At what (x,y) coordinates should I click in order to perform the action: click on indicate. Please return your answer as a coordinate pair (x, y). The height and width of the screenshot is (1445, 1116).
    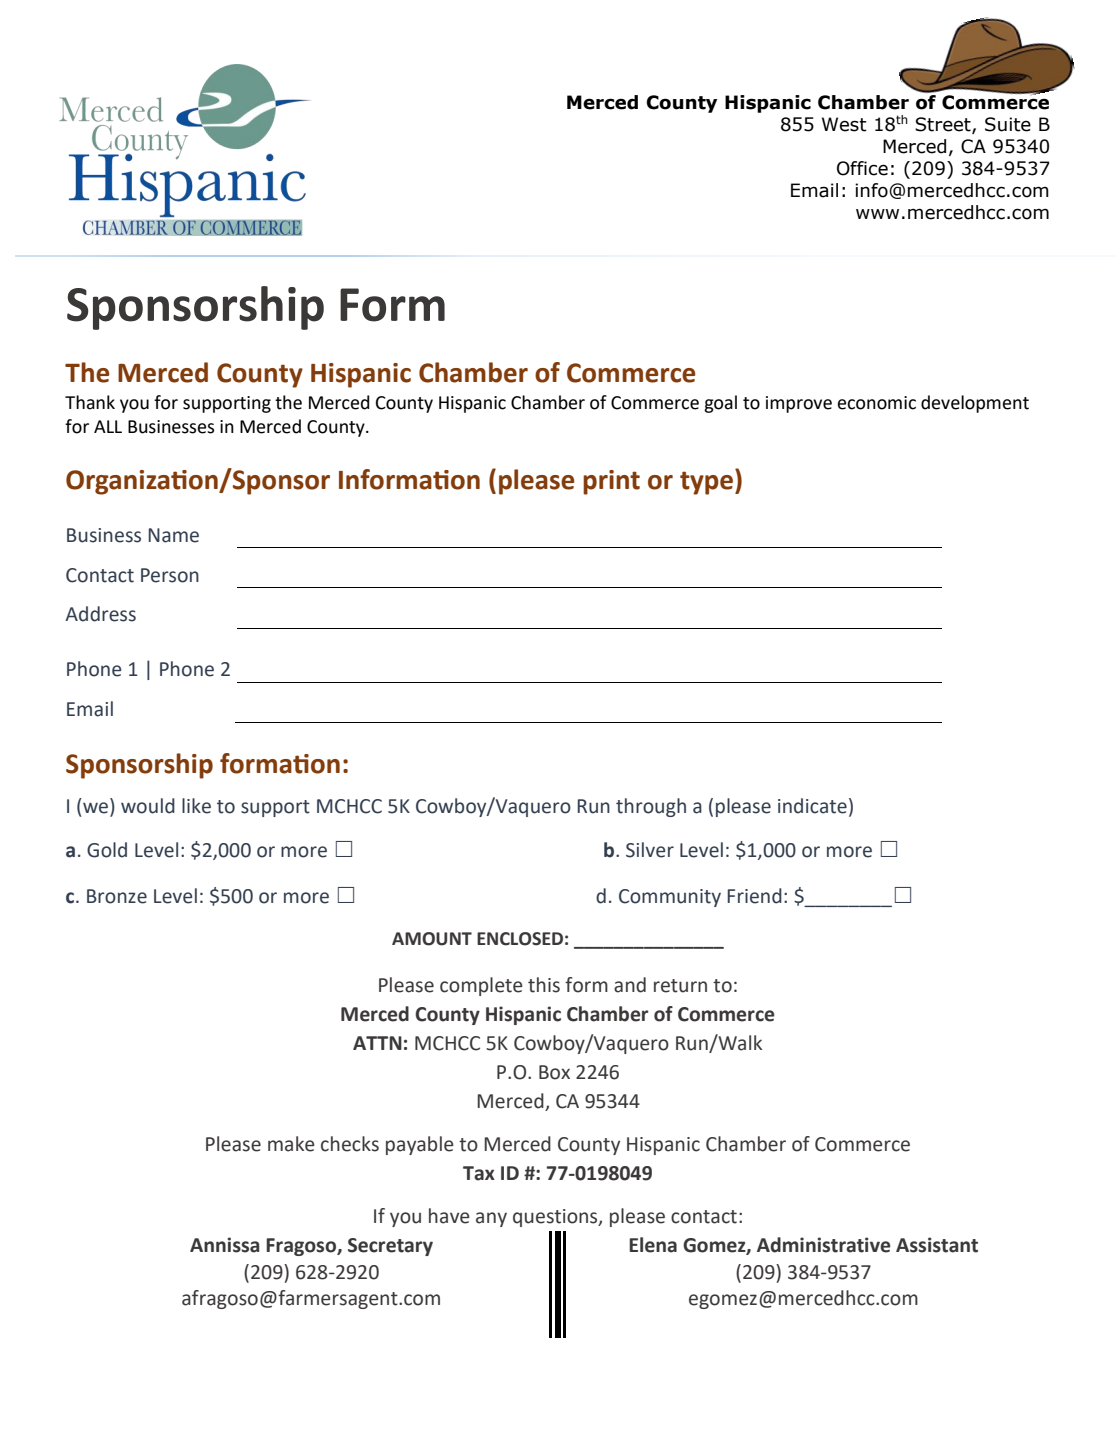
    Looking at the image, I should click on (812, 806).
